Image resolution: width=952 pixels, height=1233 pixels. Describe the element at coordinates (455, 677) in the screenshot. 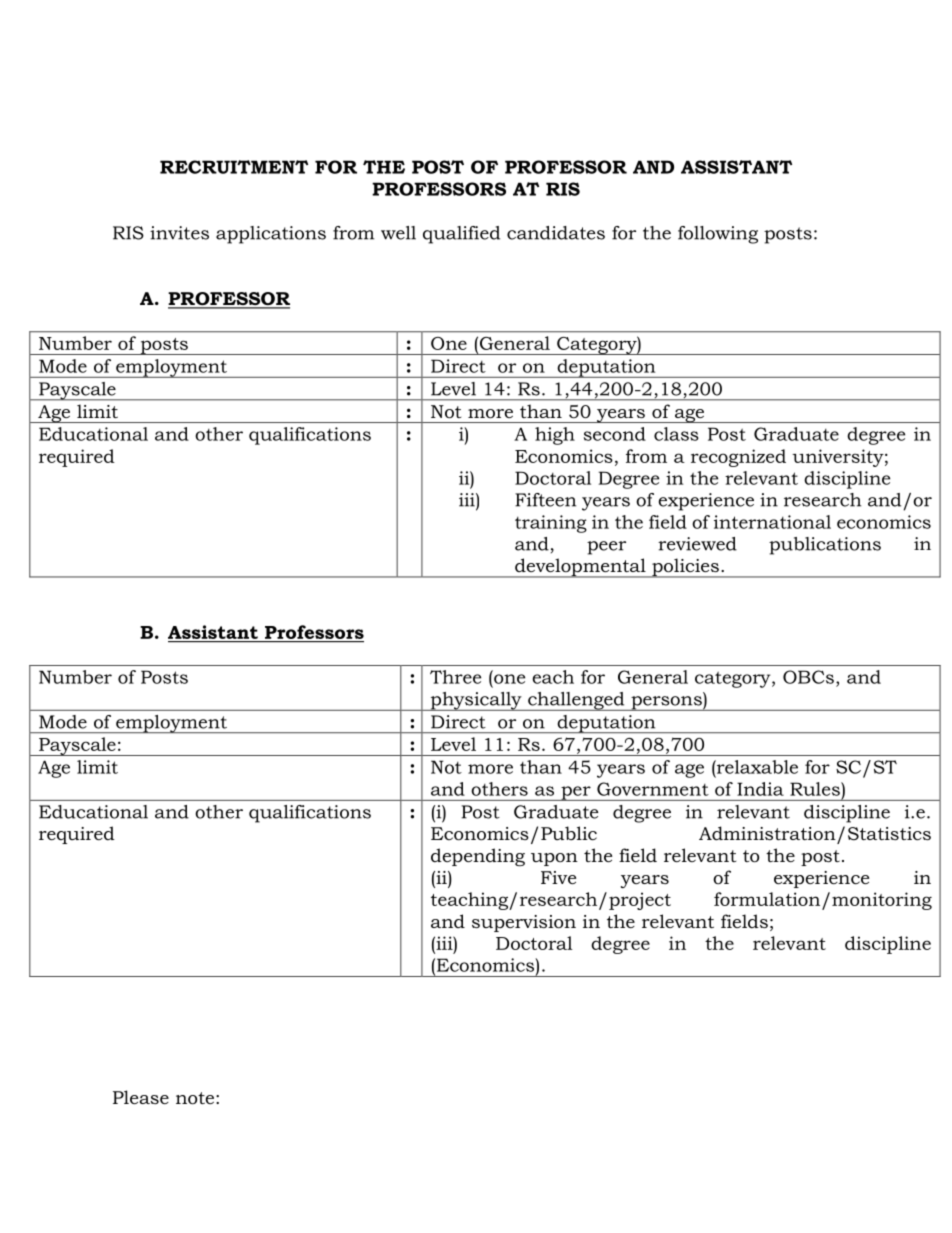

I see `Three` at that location.
